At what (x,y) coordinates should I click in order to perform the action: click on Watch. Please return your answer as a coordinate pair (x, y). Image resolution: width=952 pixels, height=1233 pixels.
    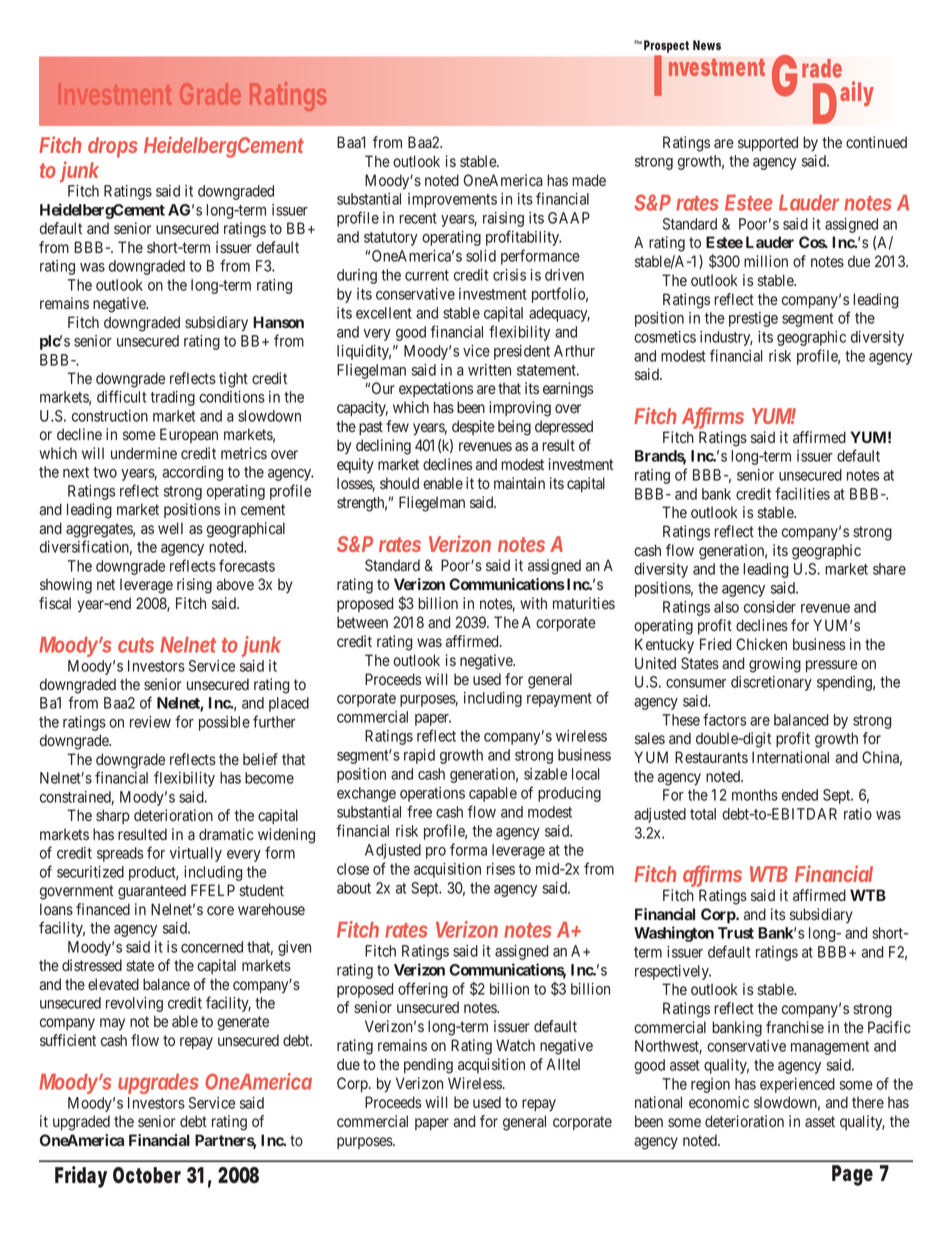
    Looking at the image, I should click on (515, 1045).
